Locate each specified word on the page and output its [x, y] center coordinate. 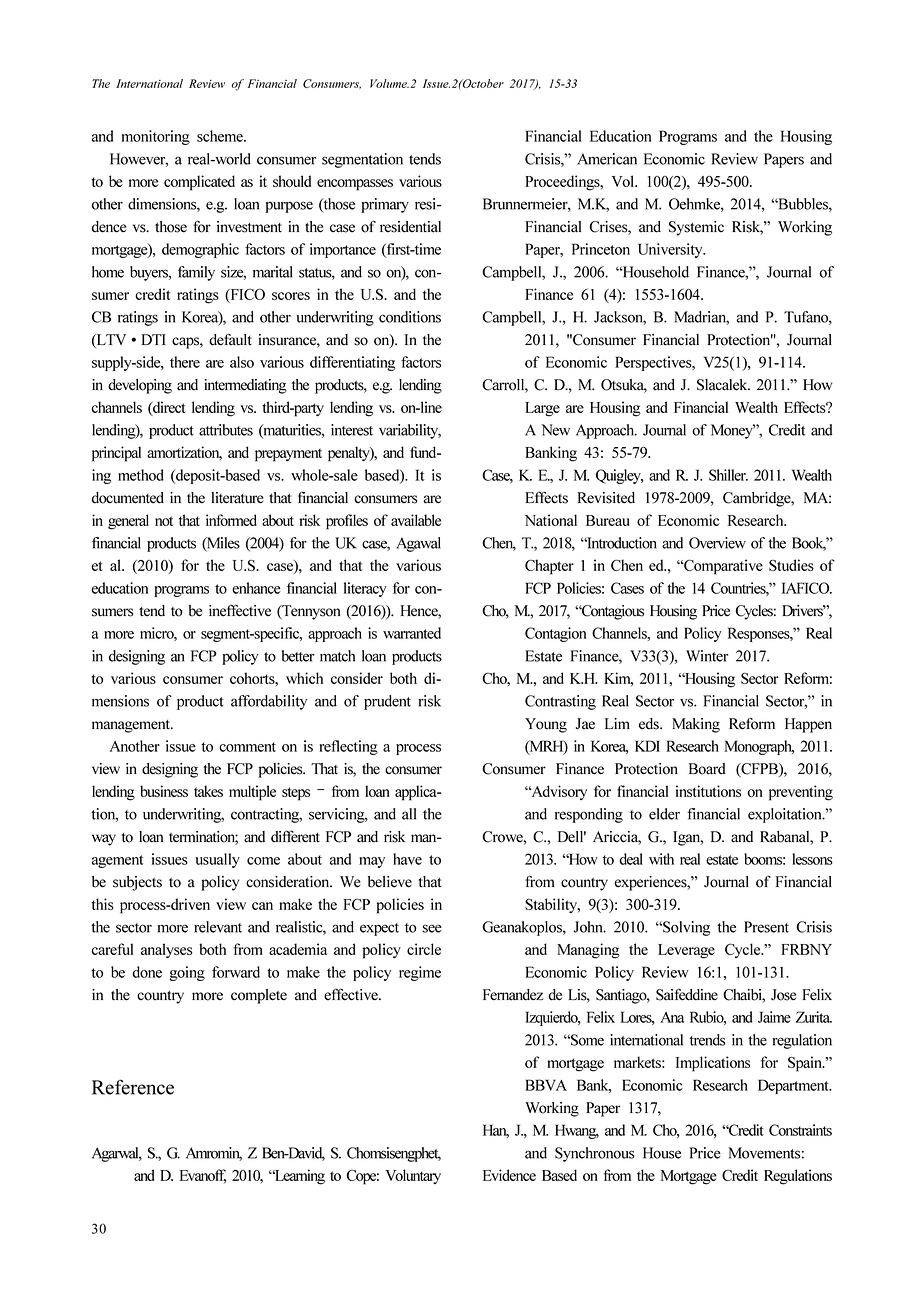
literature [237, 498]
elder [664, 814]
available [416, 520]
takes [208, 791]
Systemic [696, 228]
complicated [199, 183]
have [407, 859]
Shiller [728, 475]
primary [385, 205]
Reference [133, 1087]
